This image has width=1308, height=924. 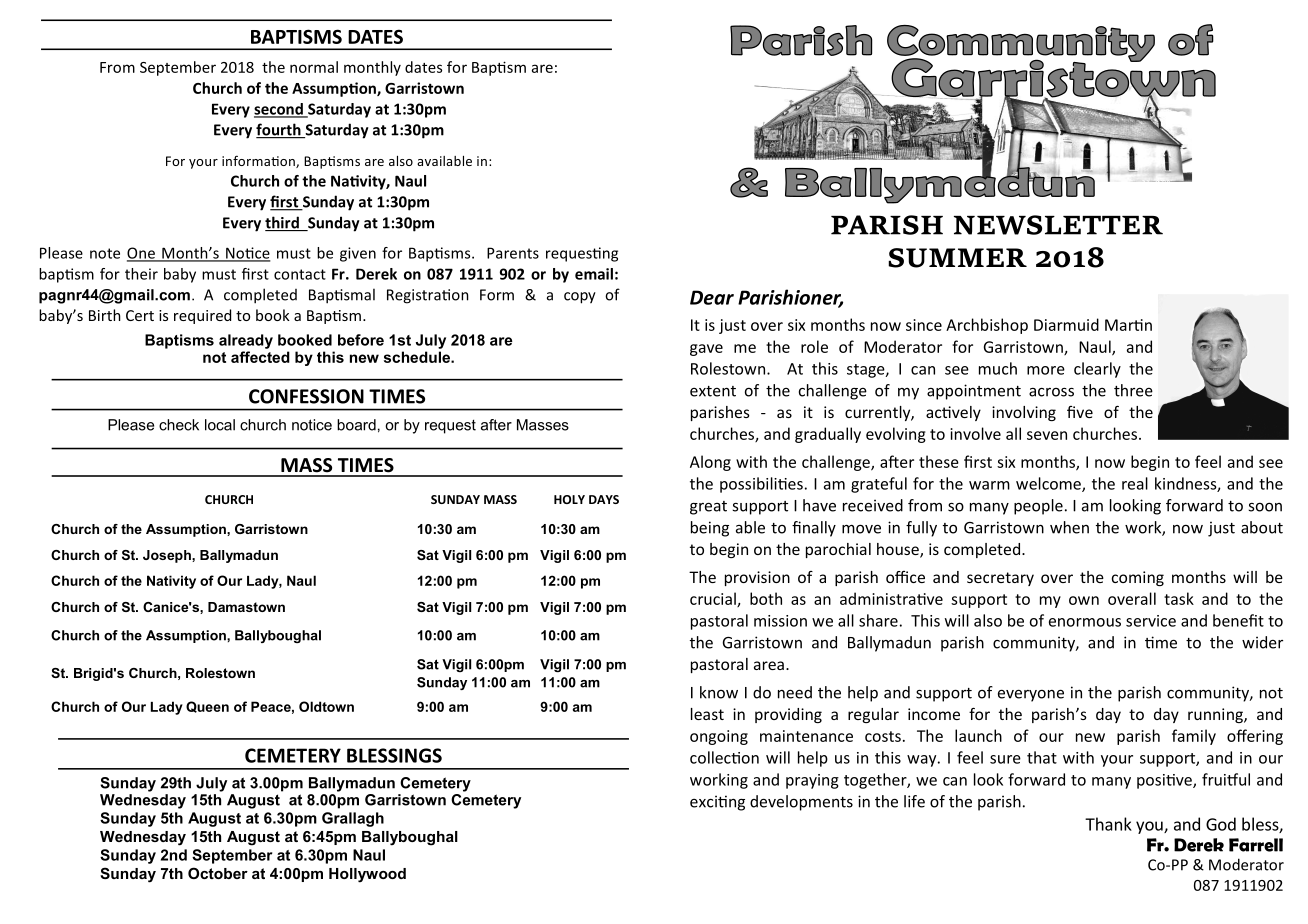 I want to click on October, so click(x=218, y=873).
